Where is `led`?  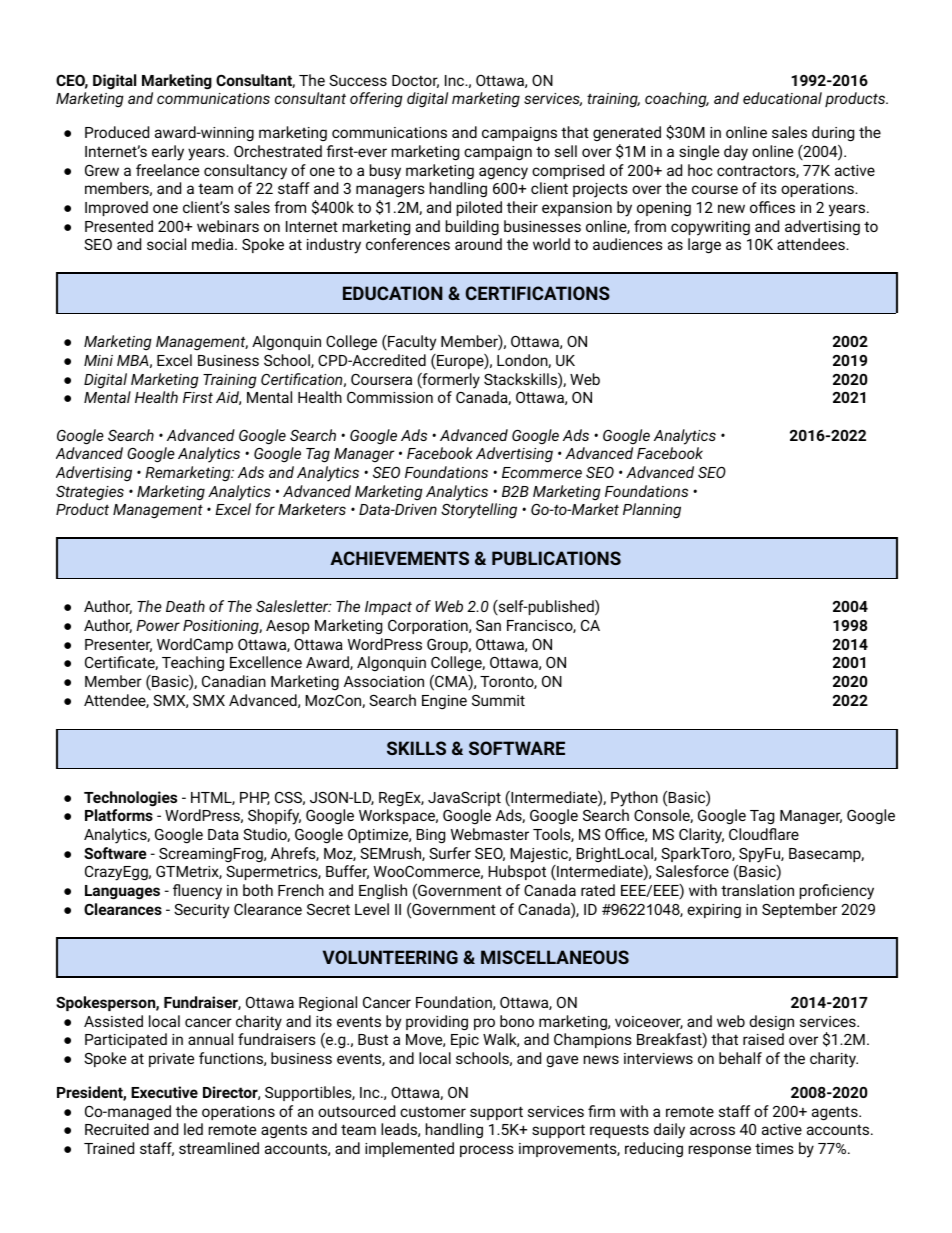
led is located at coordinates (193, 1129).
